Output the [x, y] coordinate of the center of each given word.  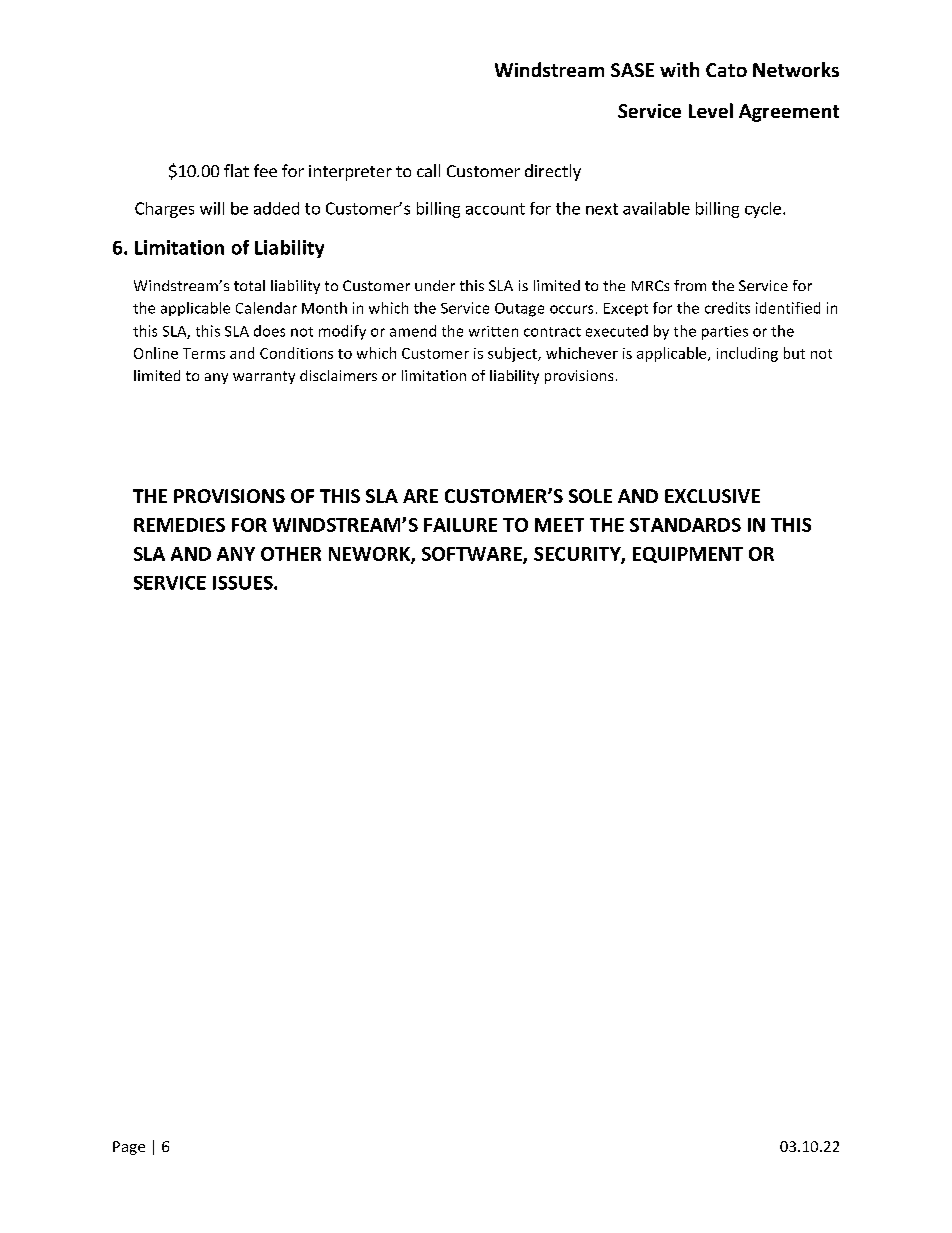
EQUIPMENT [688, 555]
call [428, 170]
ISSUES [244, 583]
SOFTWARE [473, 555]
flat [236, 170]
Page [129, 1148]
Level [711, 110]
